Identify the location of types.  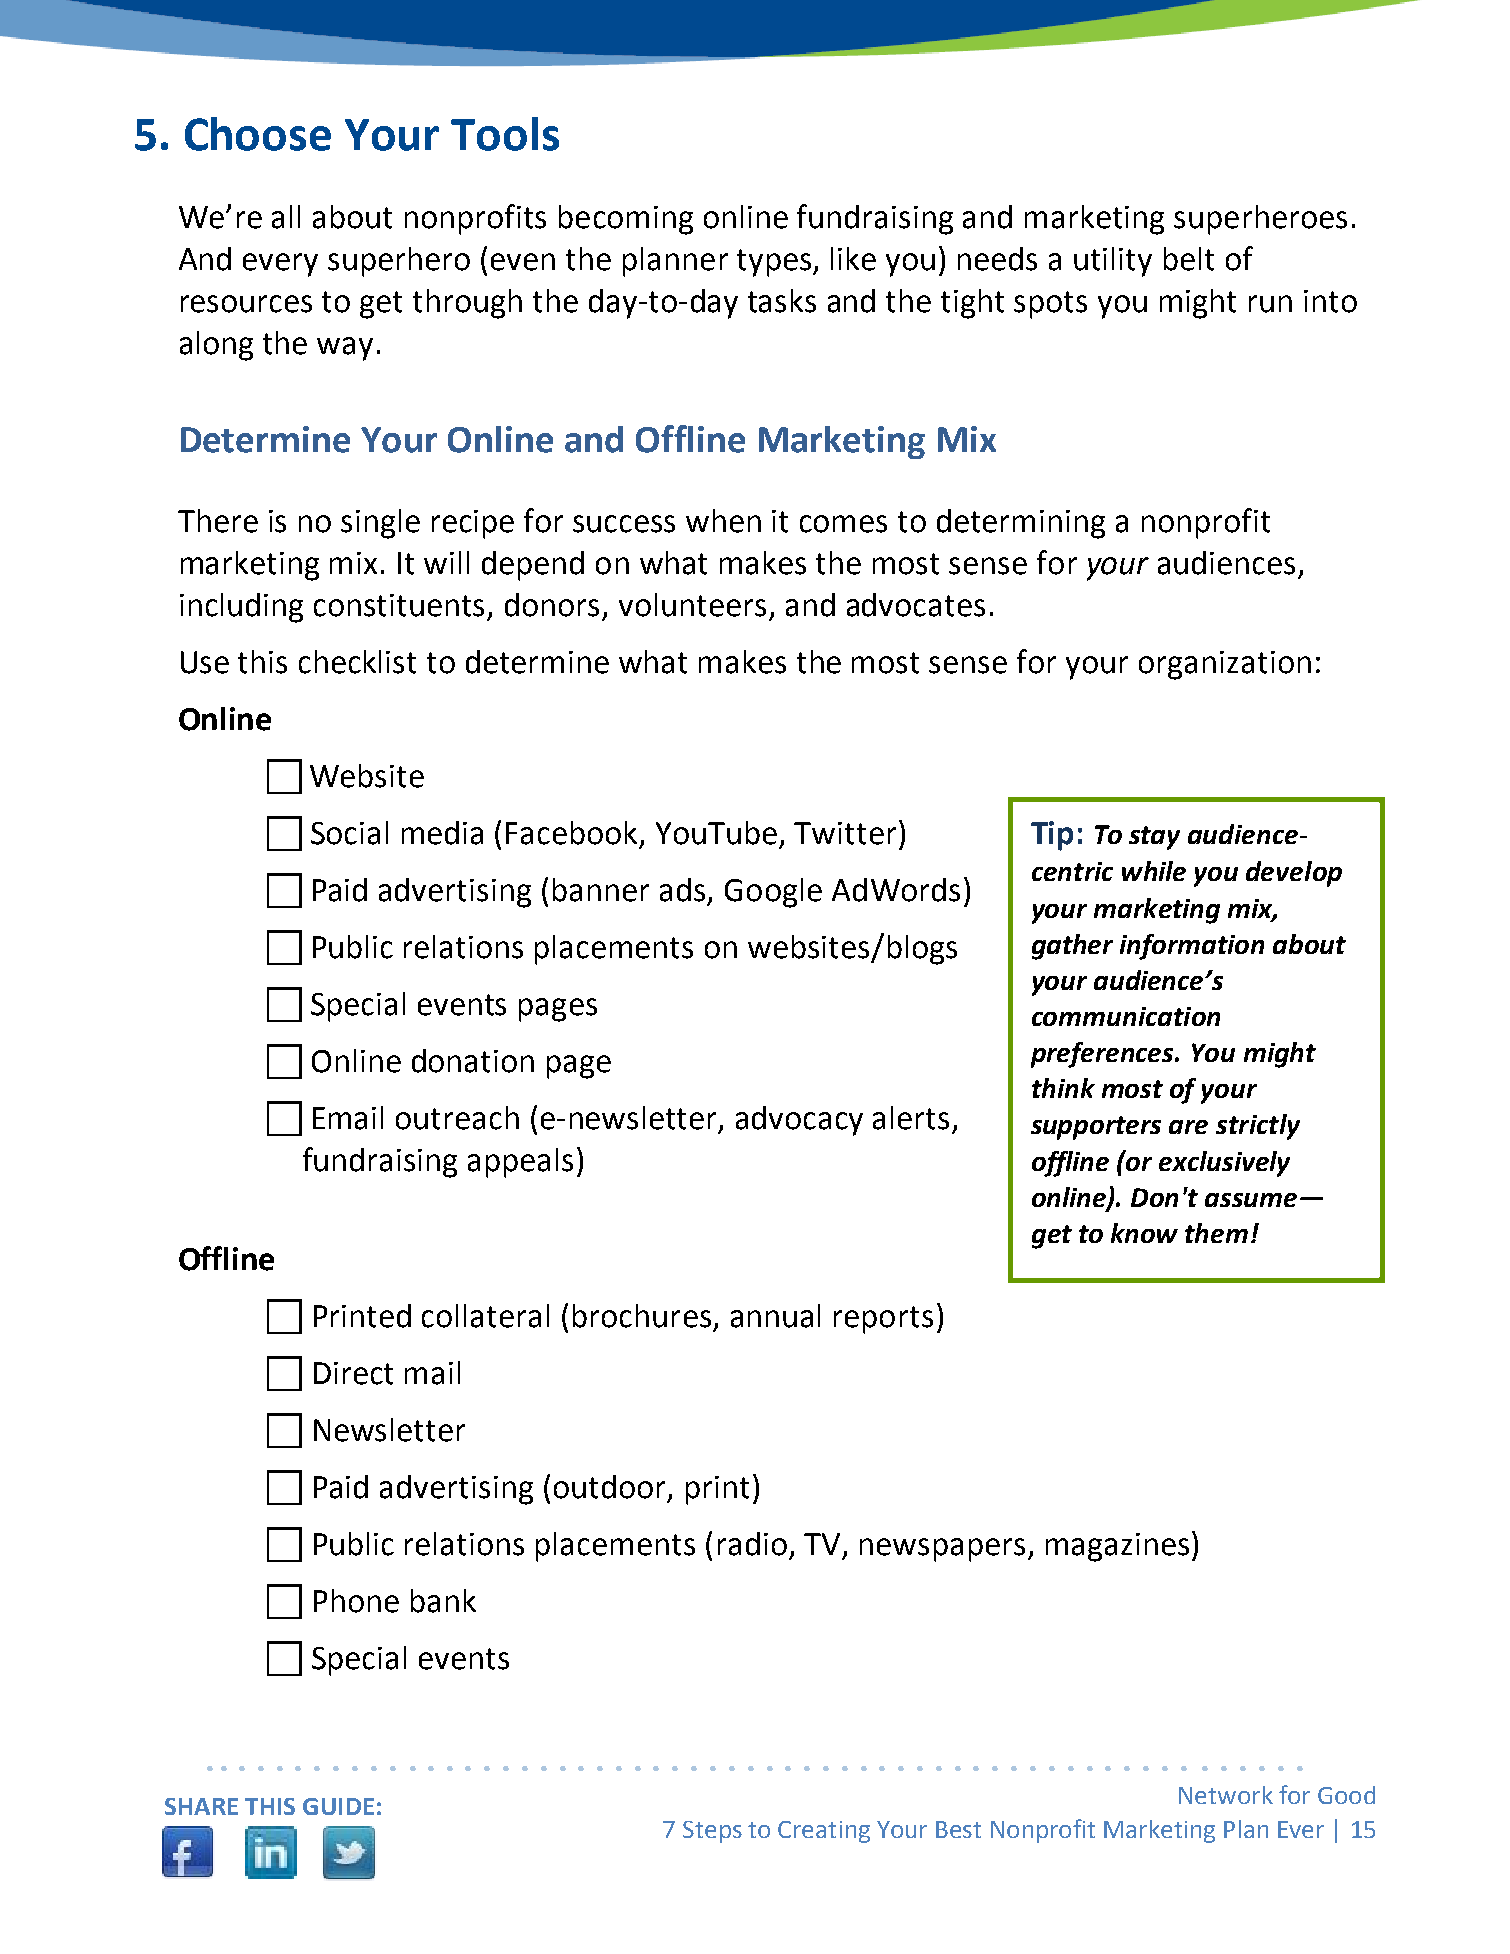
(775, 263).
